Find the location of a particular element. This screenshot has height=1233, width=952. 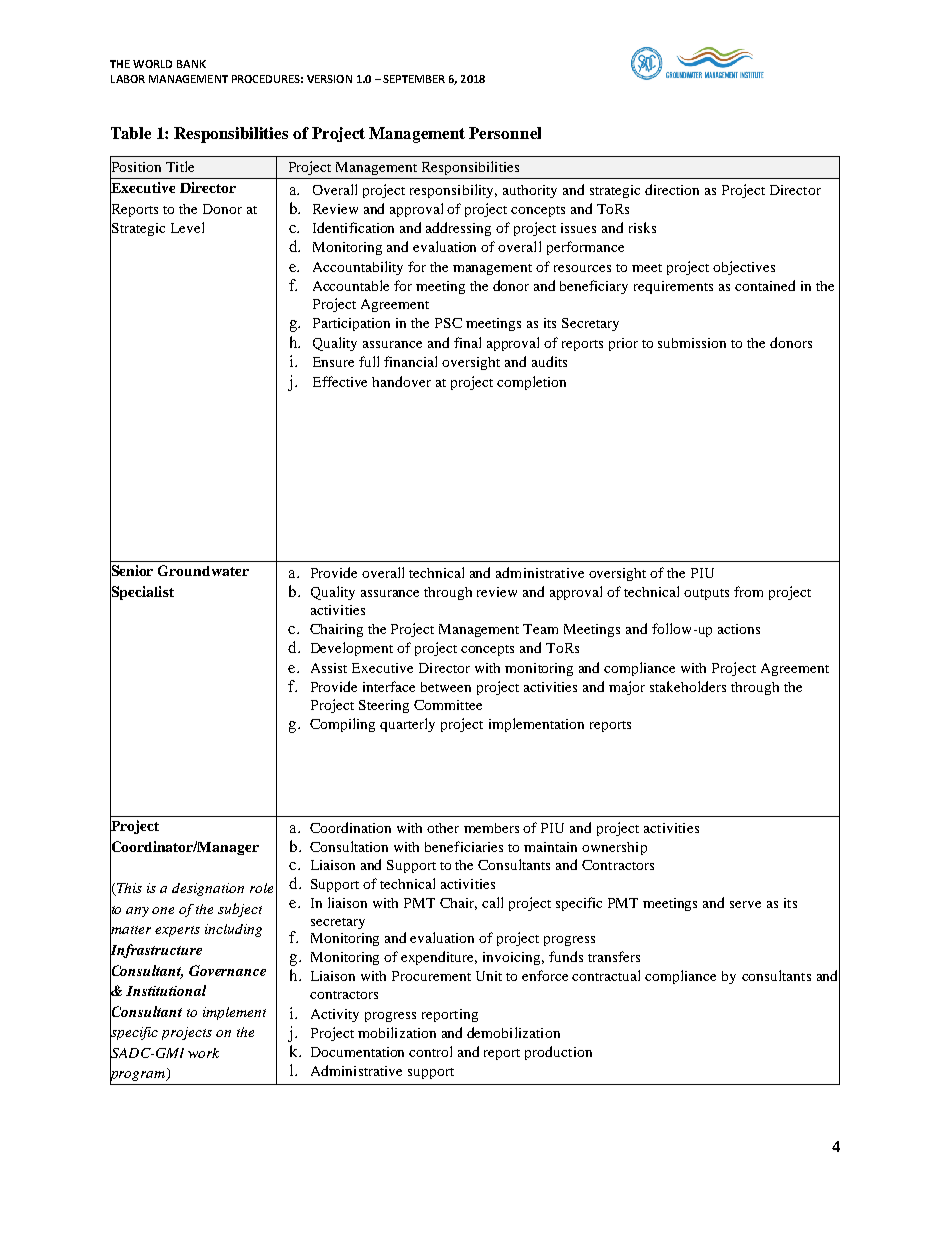

outputs is located at coordinates (706, 594).
